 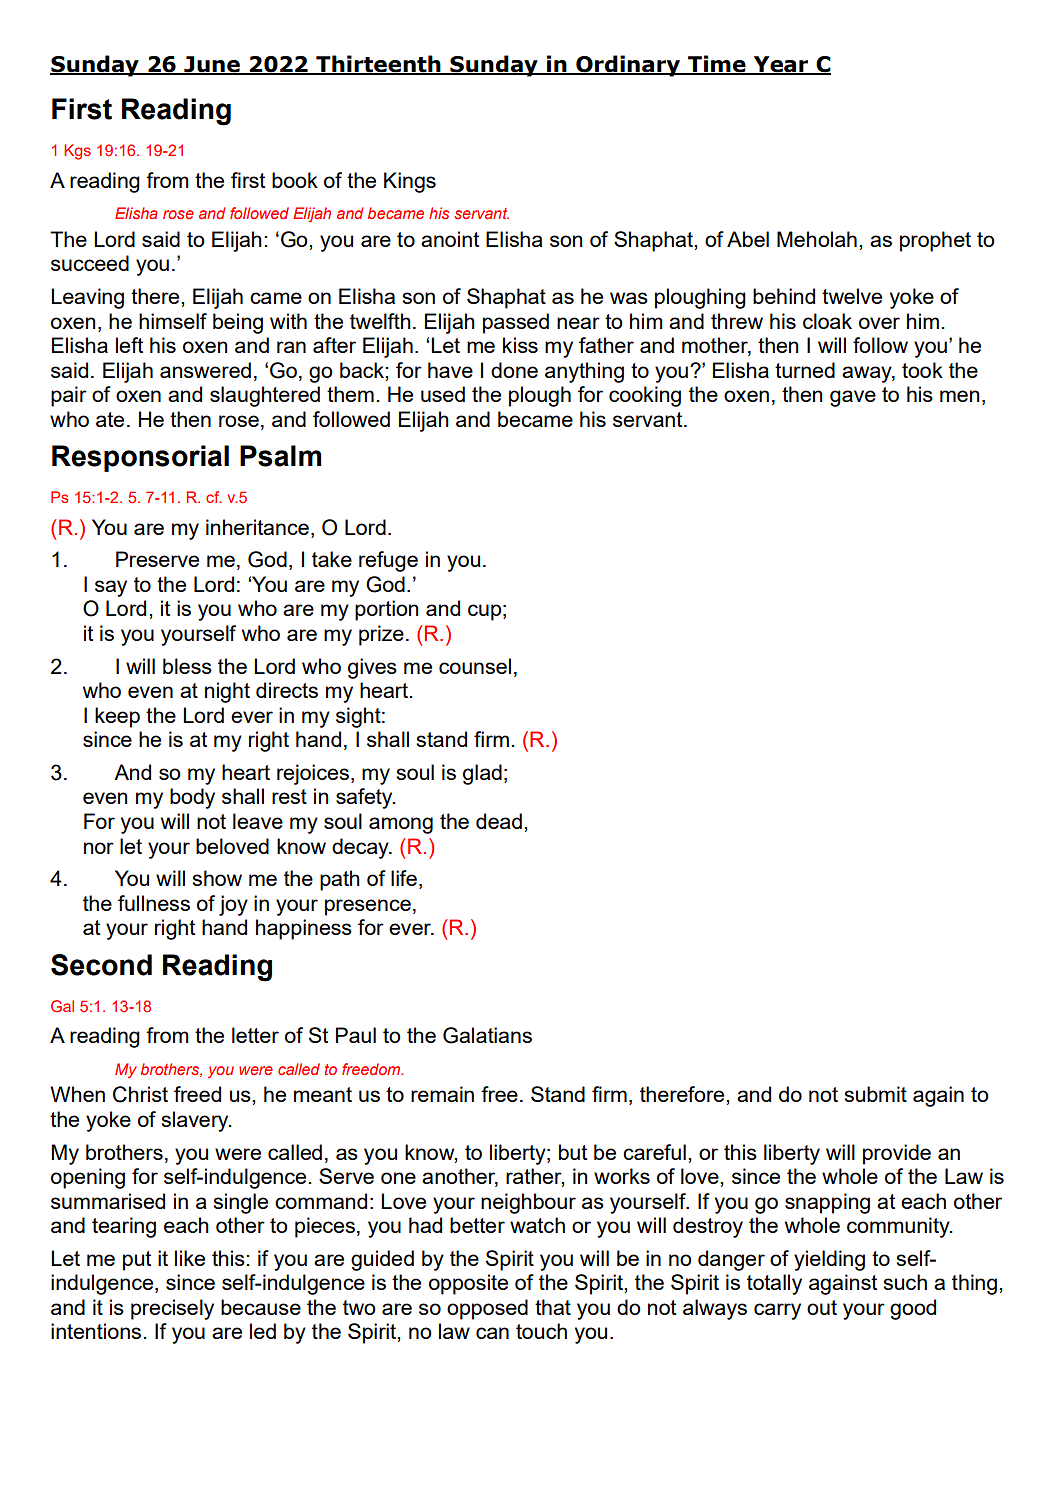 I want to click on Christ, so click(x=140, y=1094).
